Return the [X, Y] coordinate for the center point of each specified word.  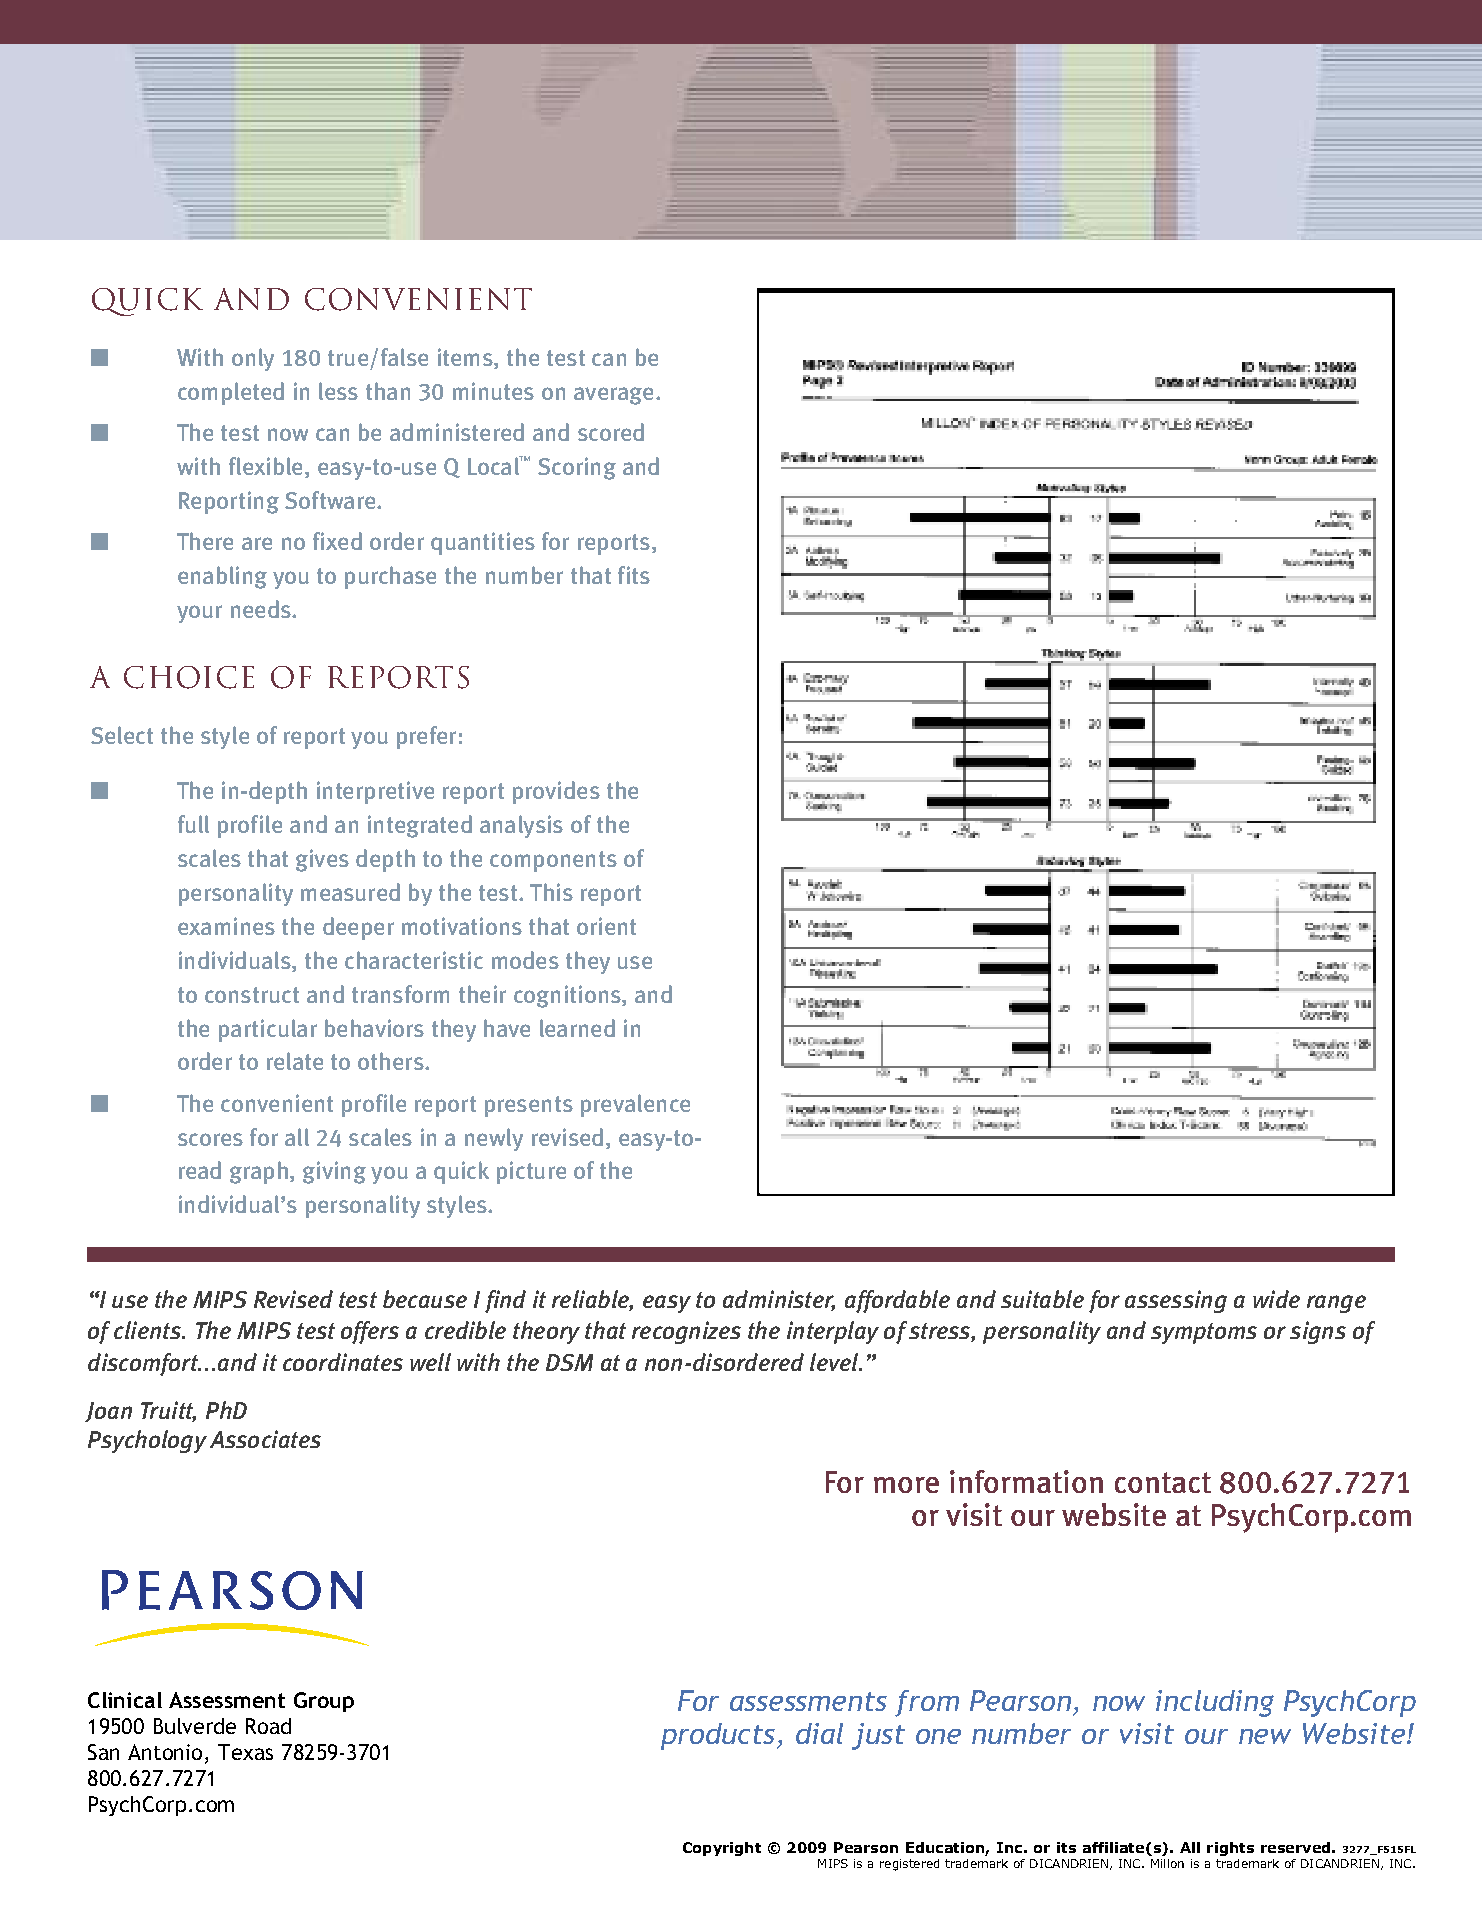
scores [210, 1139]
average [613, 396]
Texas [245, 1752]
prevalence [635, 1105]
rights [1230, 1849]
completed [231, 393]
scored [611, 432]
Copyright [722, 1849]
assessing [1176, 1301]
